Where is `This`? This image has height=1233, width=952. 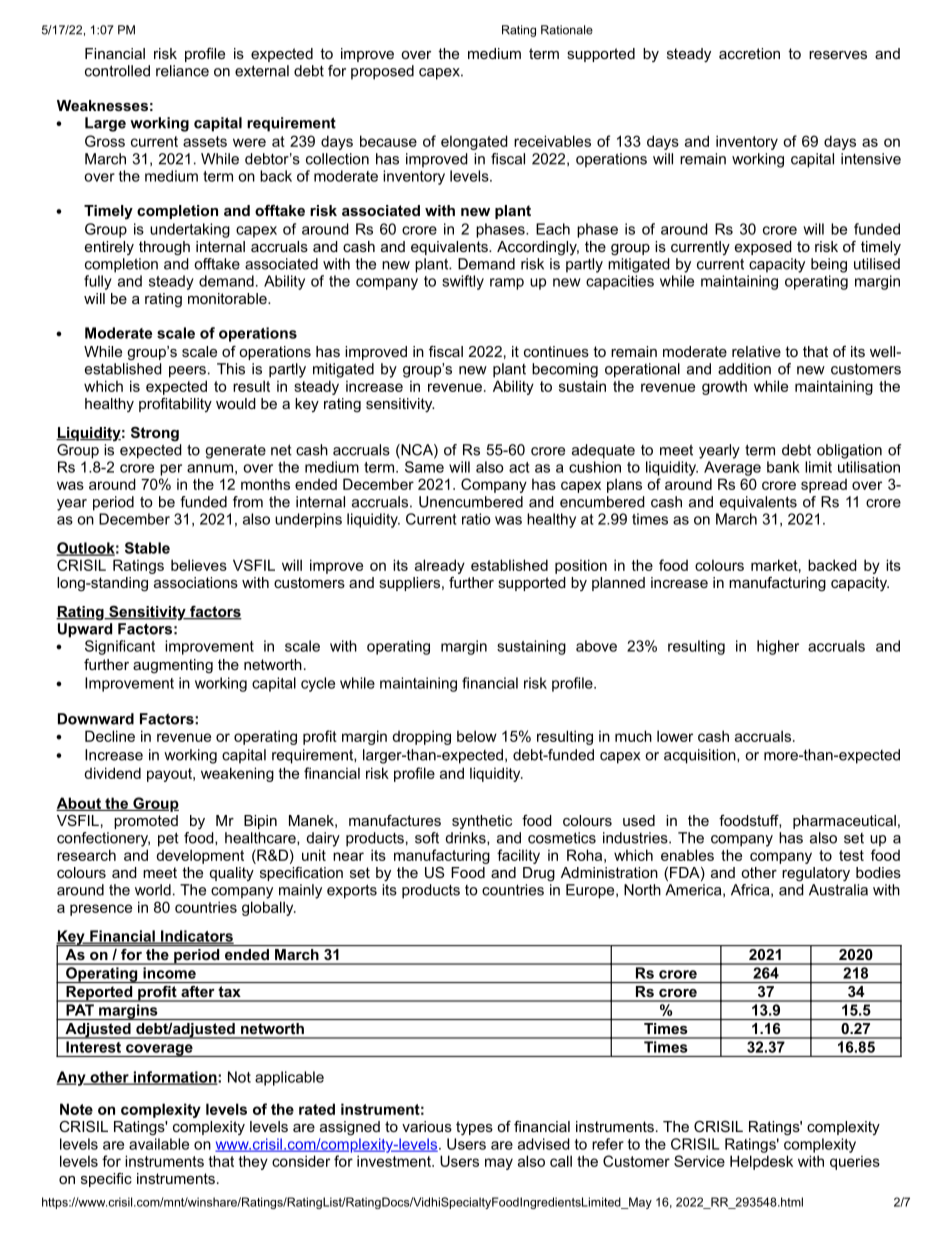 This is located at coordinates (231, 369).
